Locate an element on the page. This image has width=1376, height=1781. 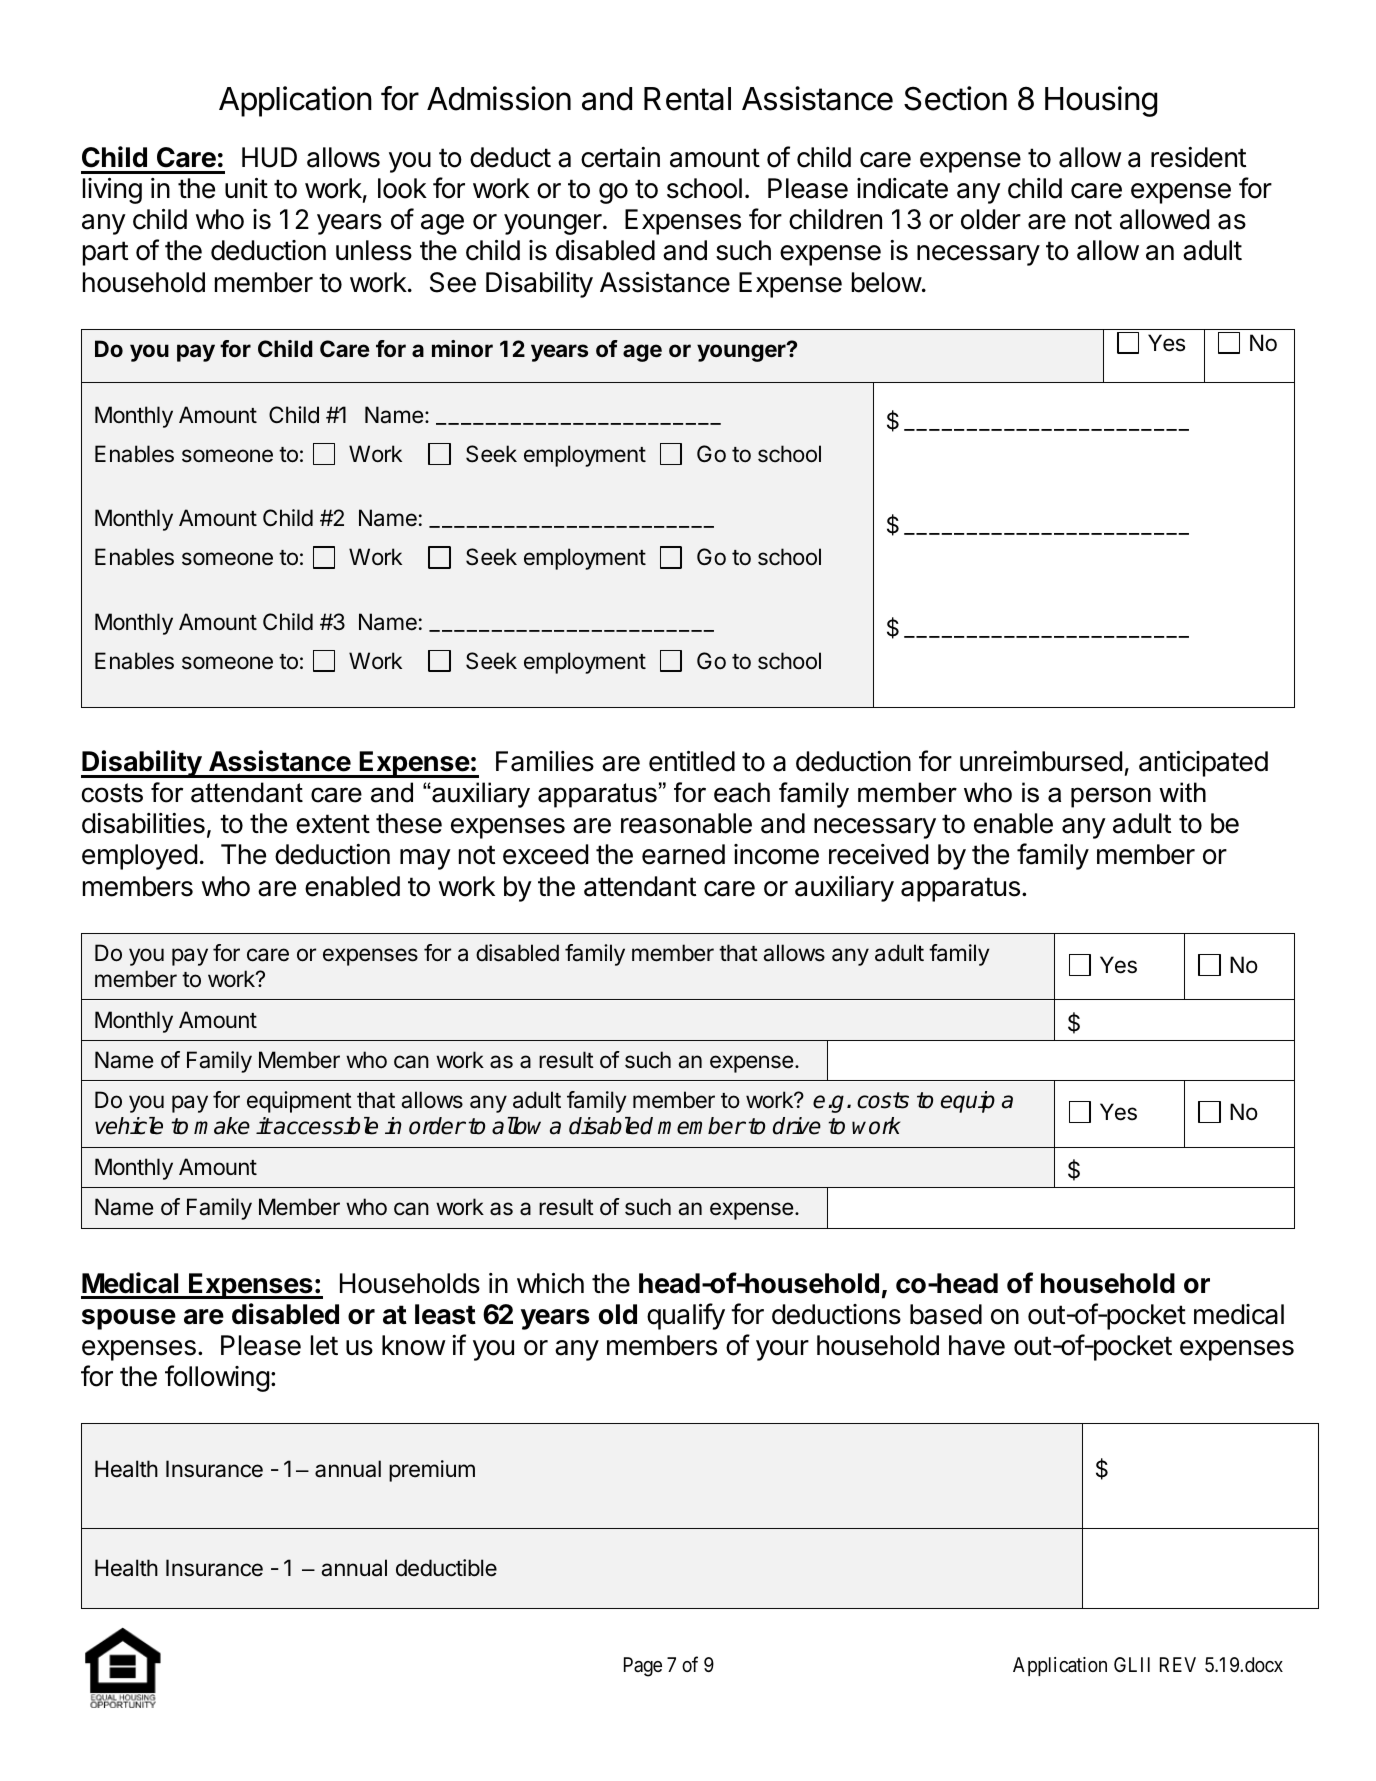
person is located at coordinates (1111, 797).
